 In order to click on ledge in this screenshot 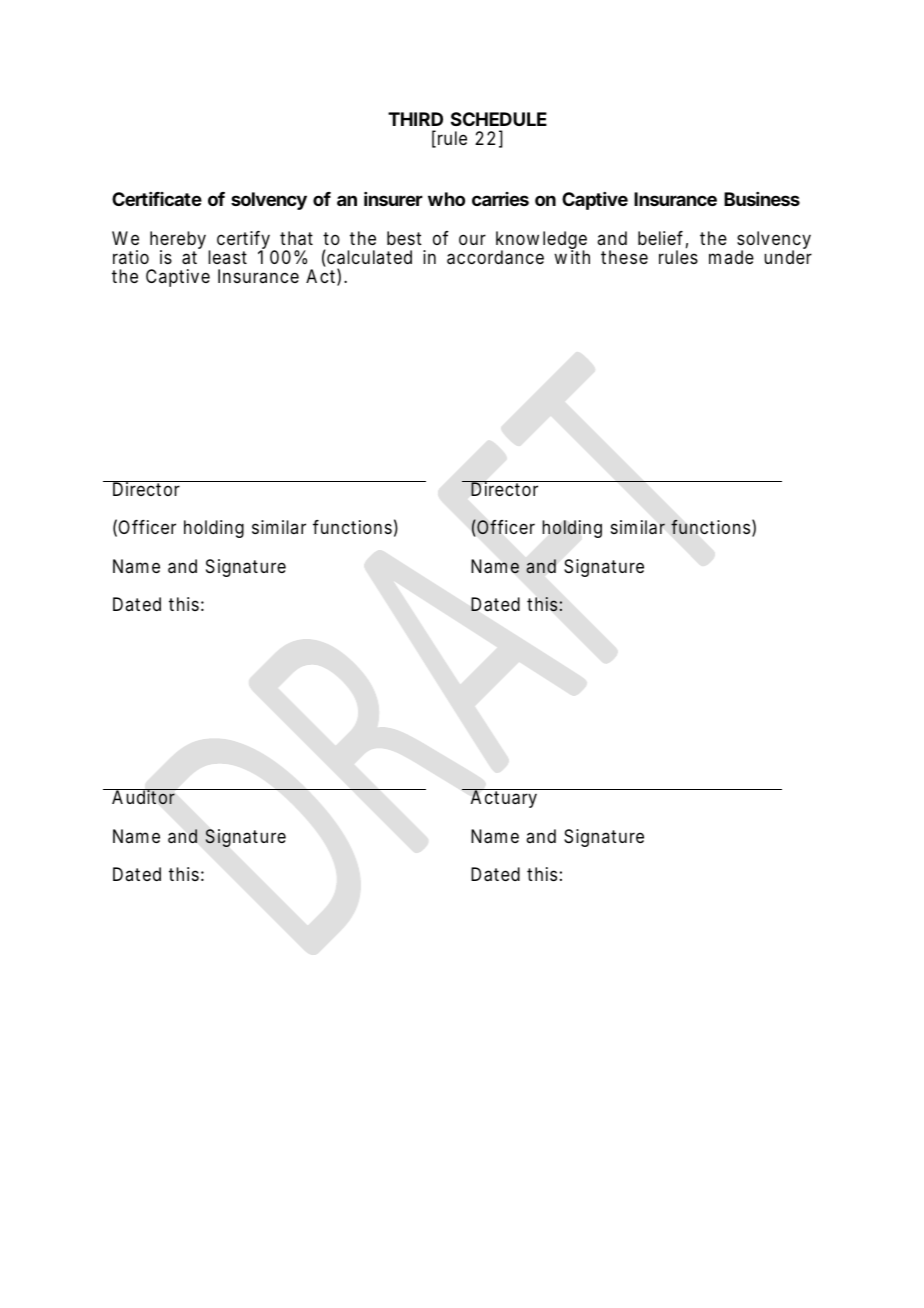, I will do `click(565, 241)`.
